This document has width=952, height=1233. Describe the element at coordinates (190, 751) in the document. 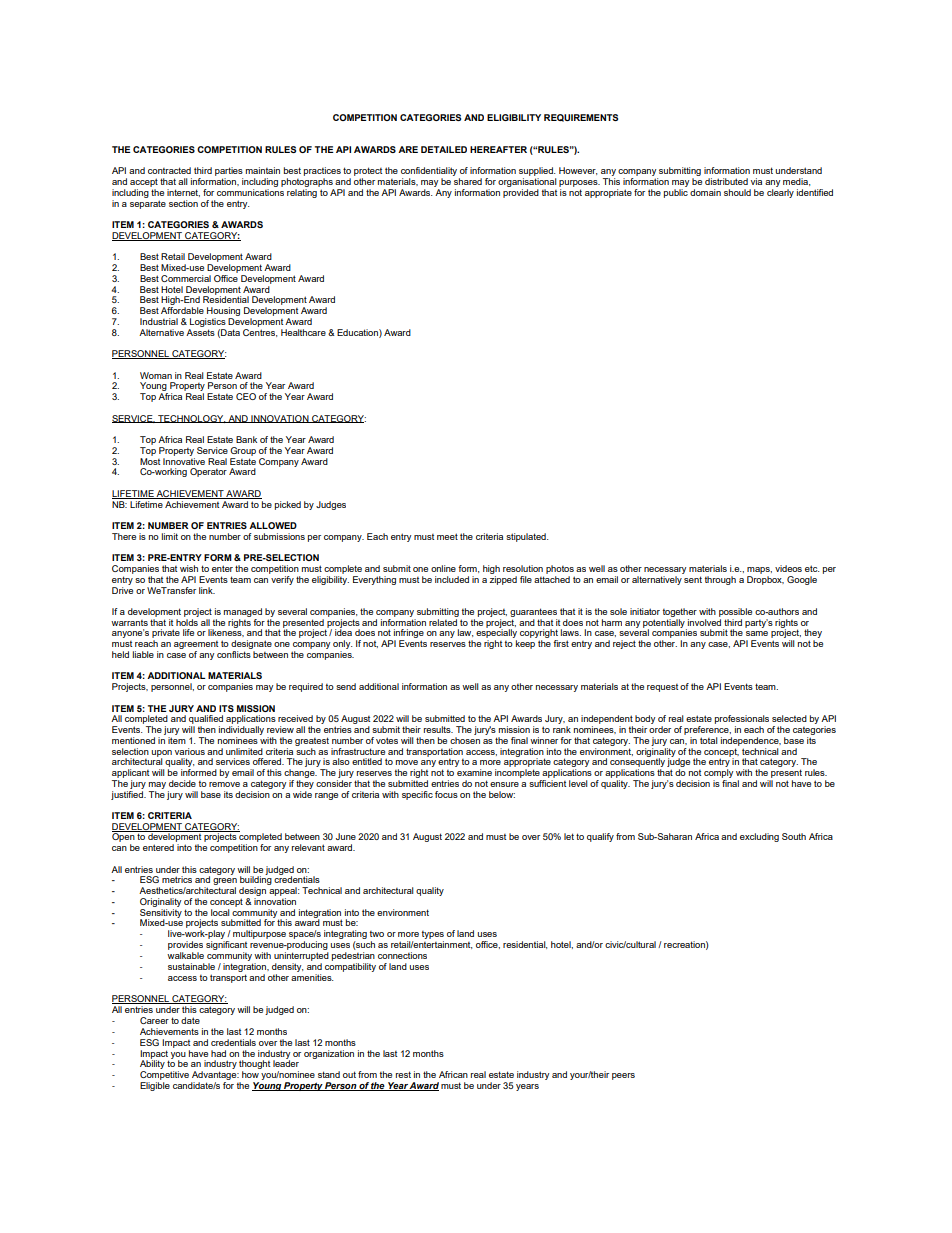

I see `various` at that location.
